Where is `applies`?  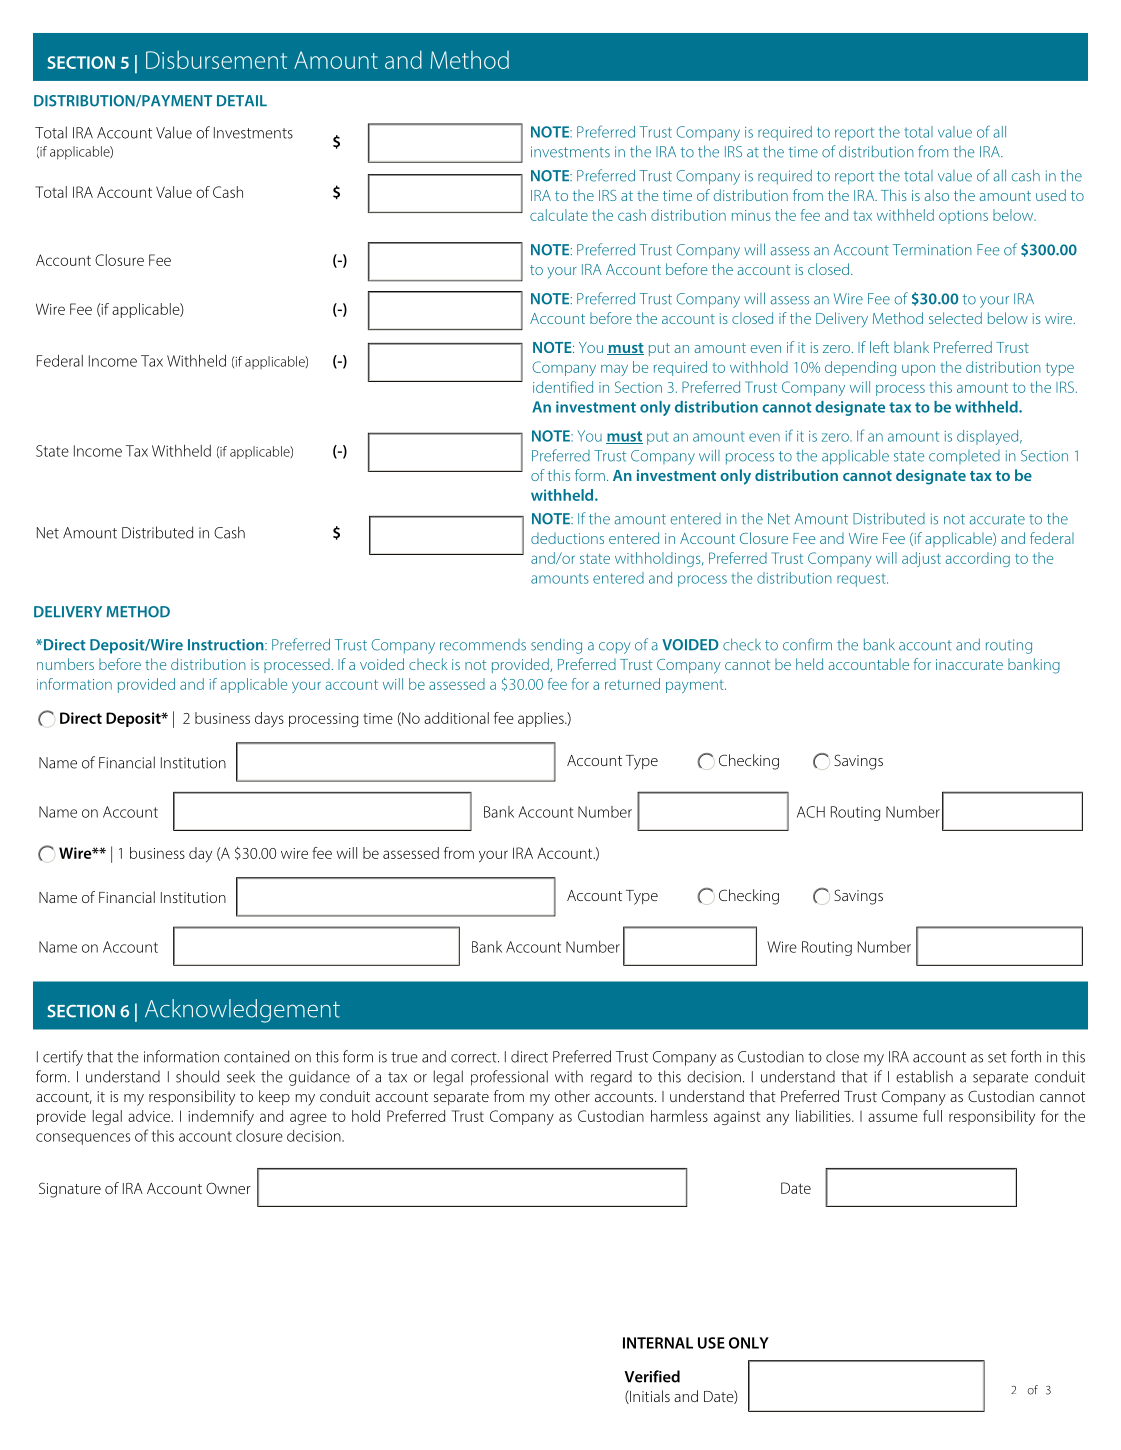
applies is located at coordinates (542, 719).
